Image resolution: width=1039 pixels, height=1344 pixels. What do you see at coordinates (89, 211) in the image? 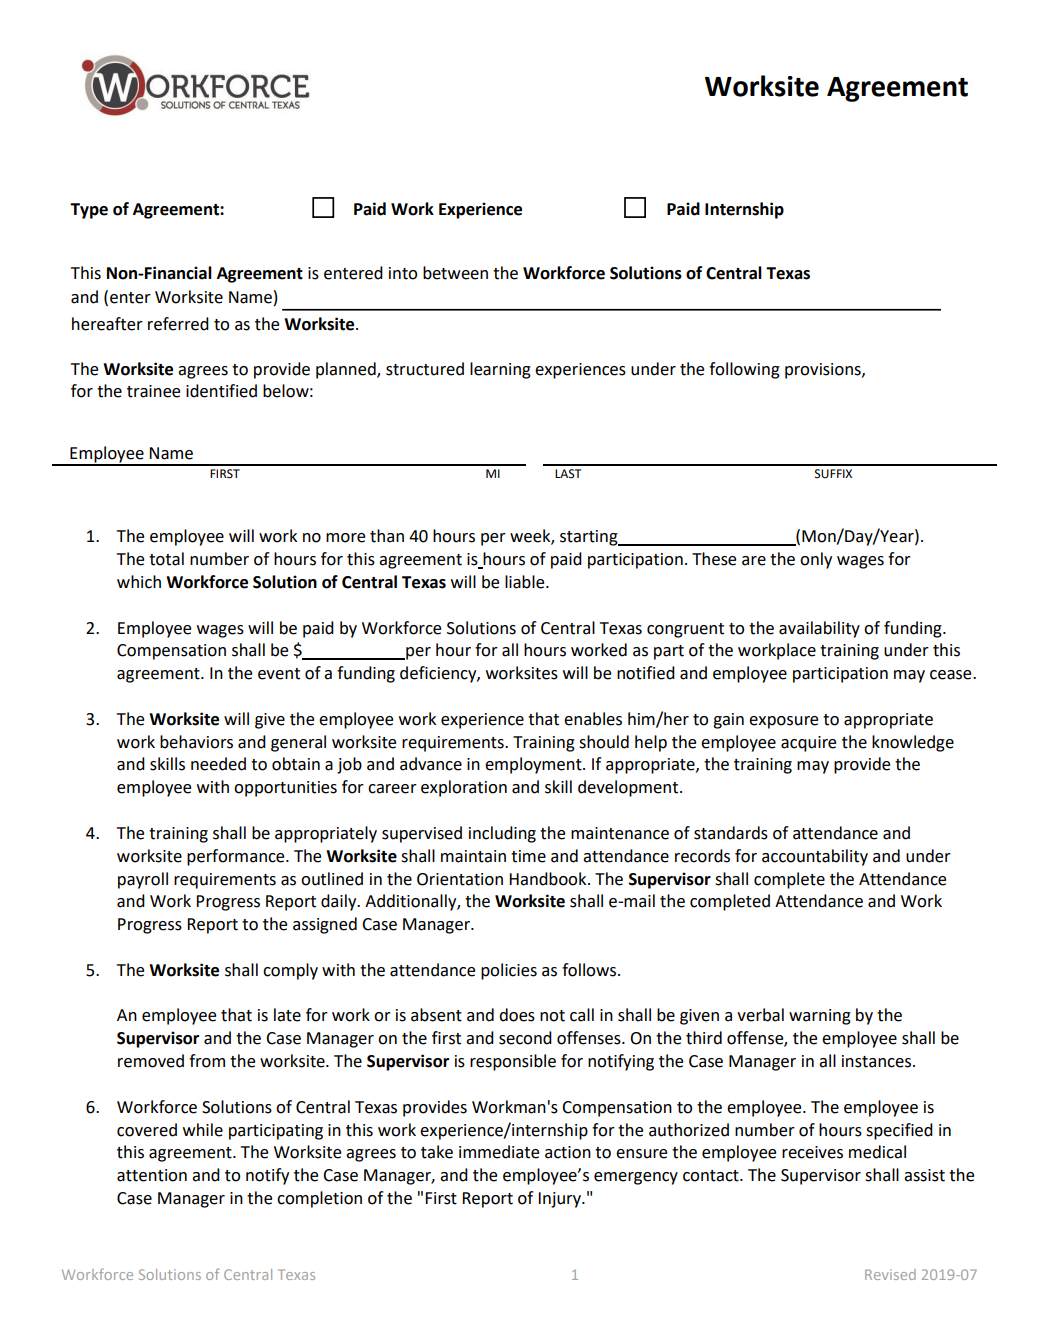
I see `Type` at bounding box center [89, 211].
